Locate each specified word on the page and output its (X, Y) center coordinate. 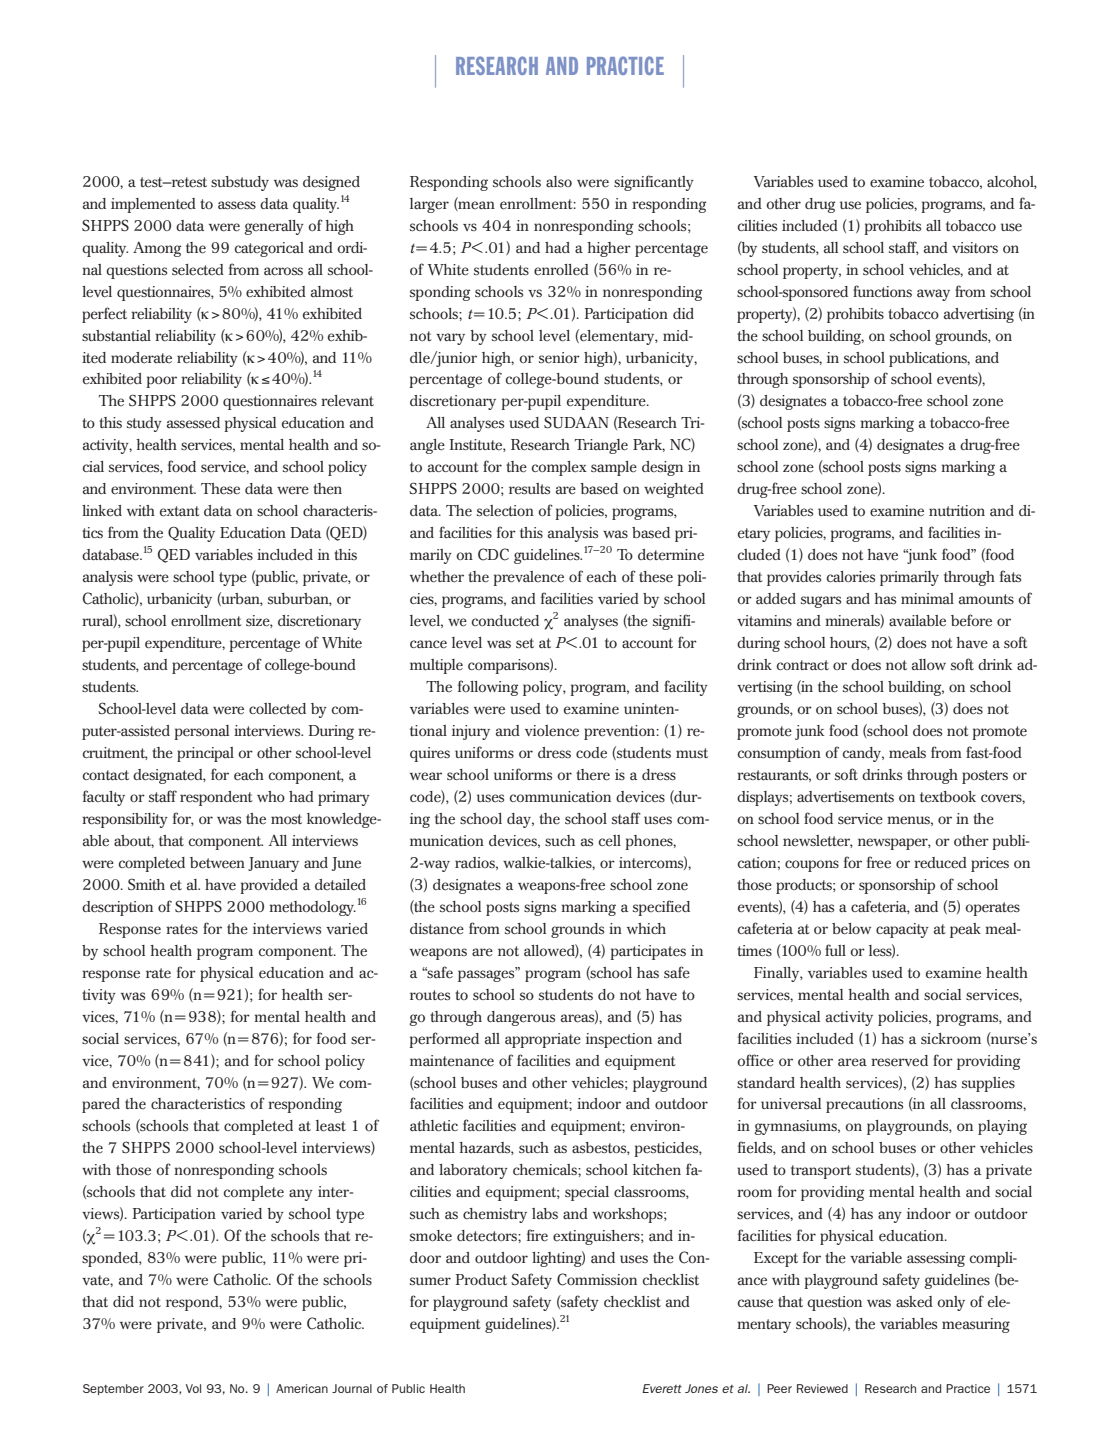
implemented (153, 205)
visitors (975, 247)
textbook (948, 797)
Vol (193, 1388)
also (559, 181)
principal (205, 754)
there (593, 775)
